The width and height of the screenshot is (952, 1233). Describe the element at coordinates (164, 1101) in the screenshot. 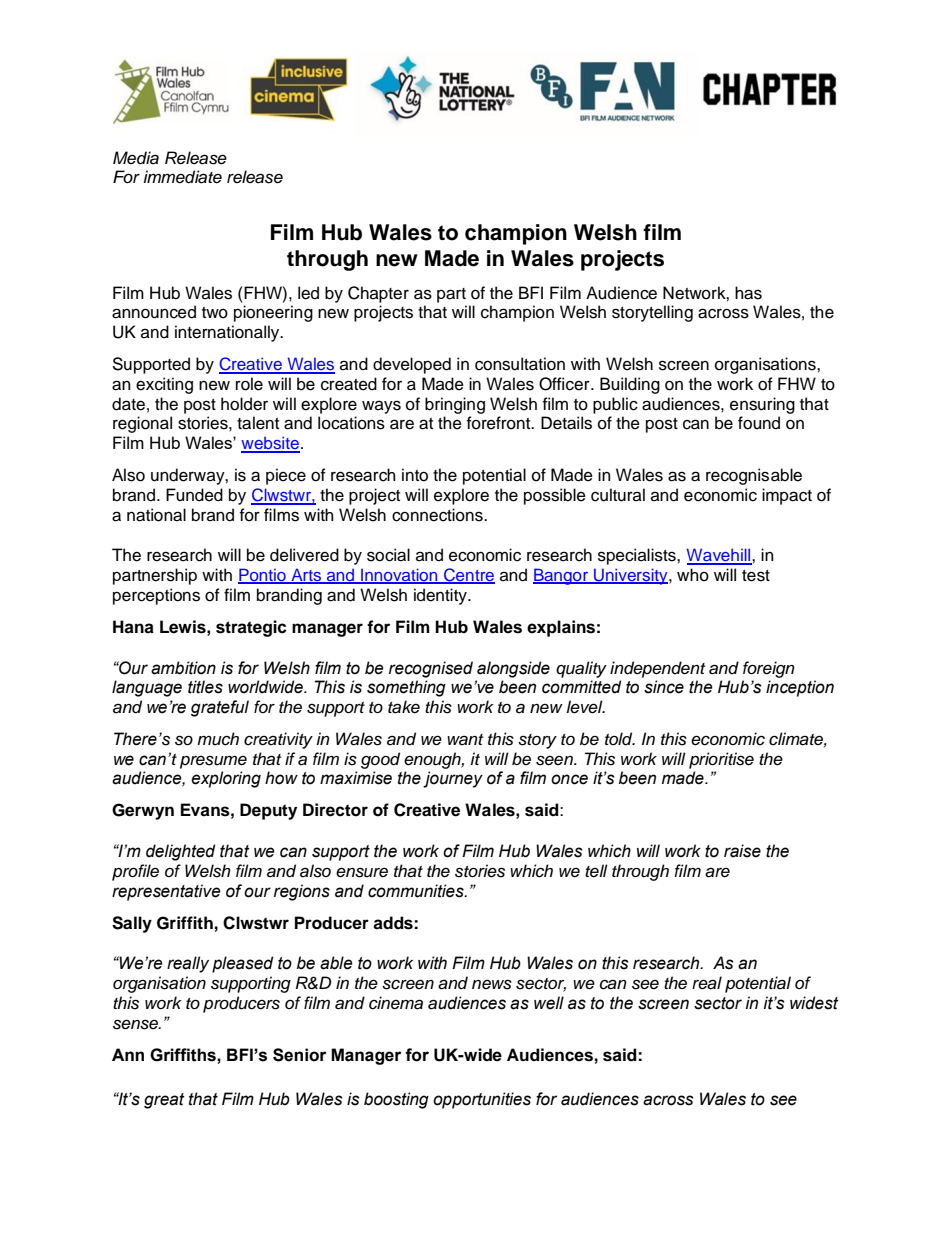

I see `great` at that location.
